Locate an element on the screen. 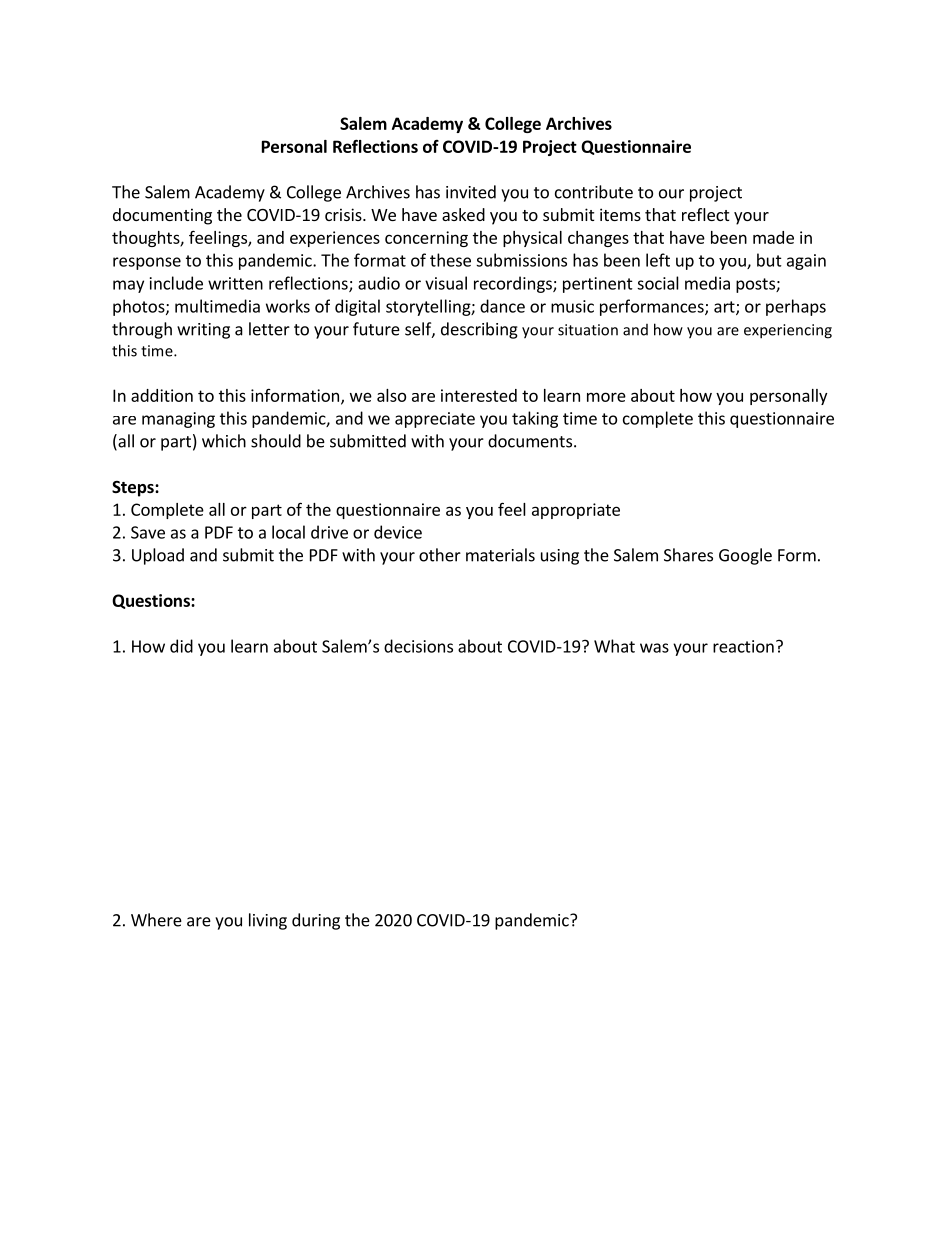 This screenshot has height=1233, width=952. decisions is located at coordinates (418, 646).
